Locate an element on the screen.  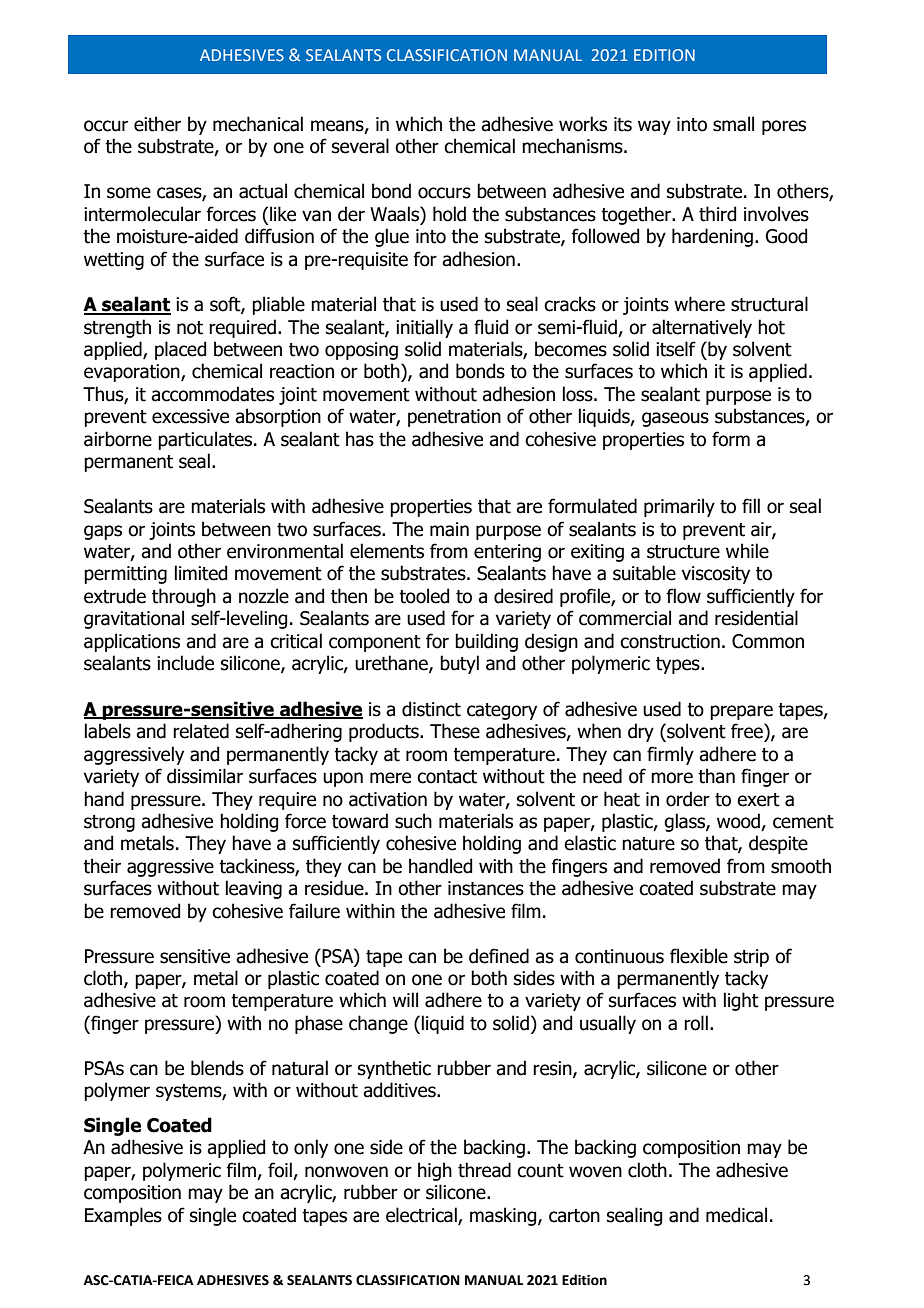
alternatively is located at coordinates (702, 328).
